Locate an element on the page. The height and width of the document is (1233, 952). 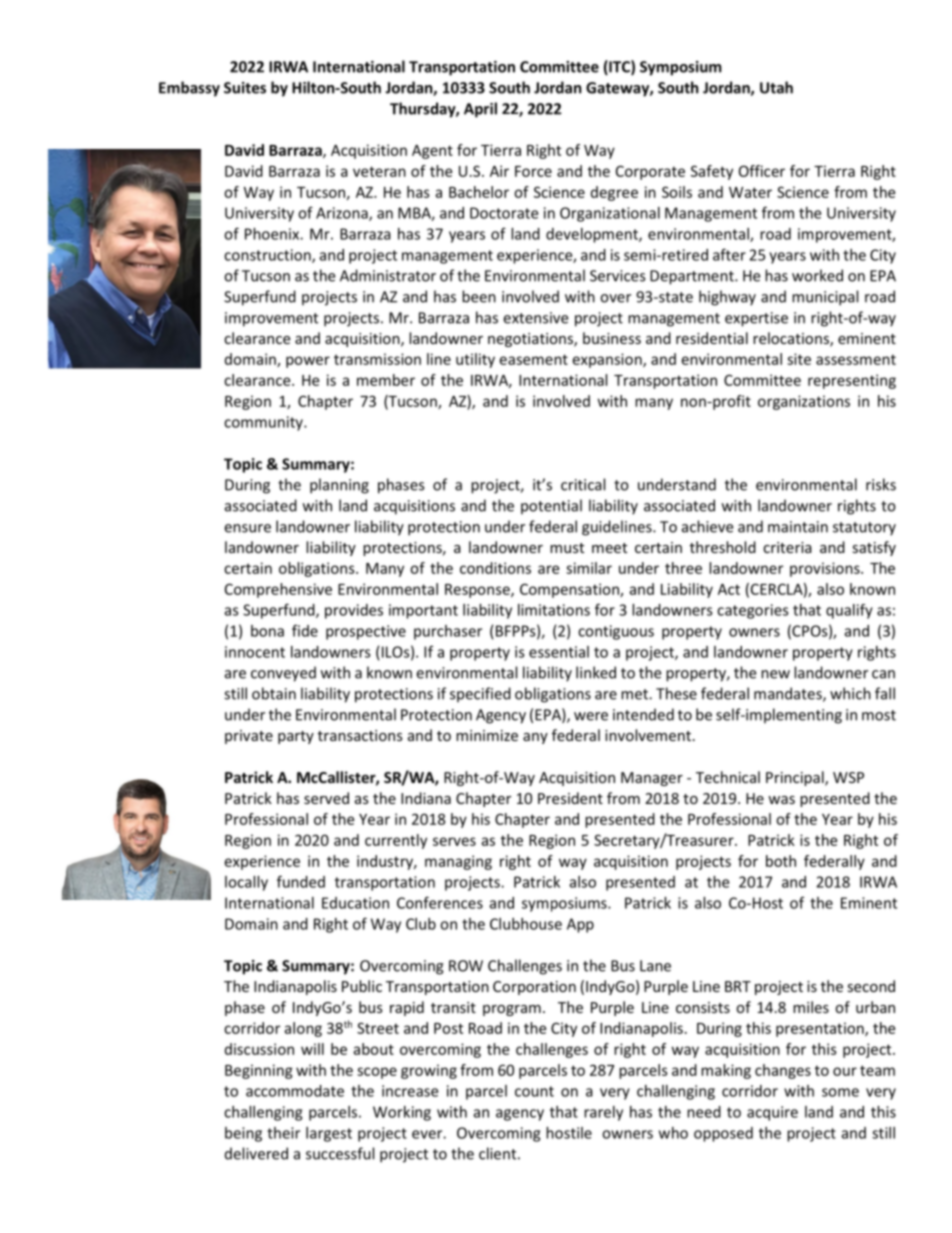
bona is located at coordinates (267, 631).
